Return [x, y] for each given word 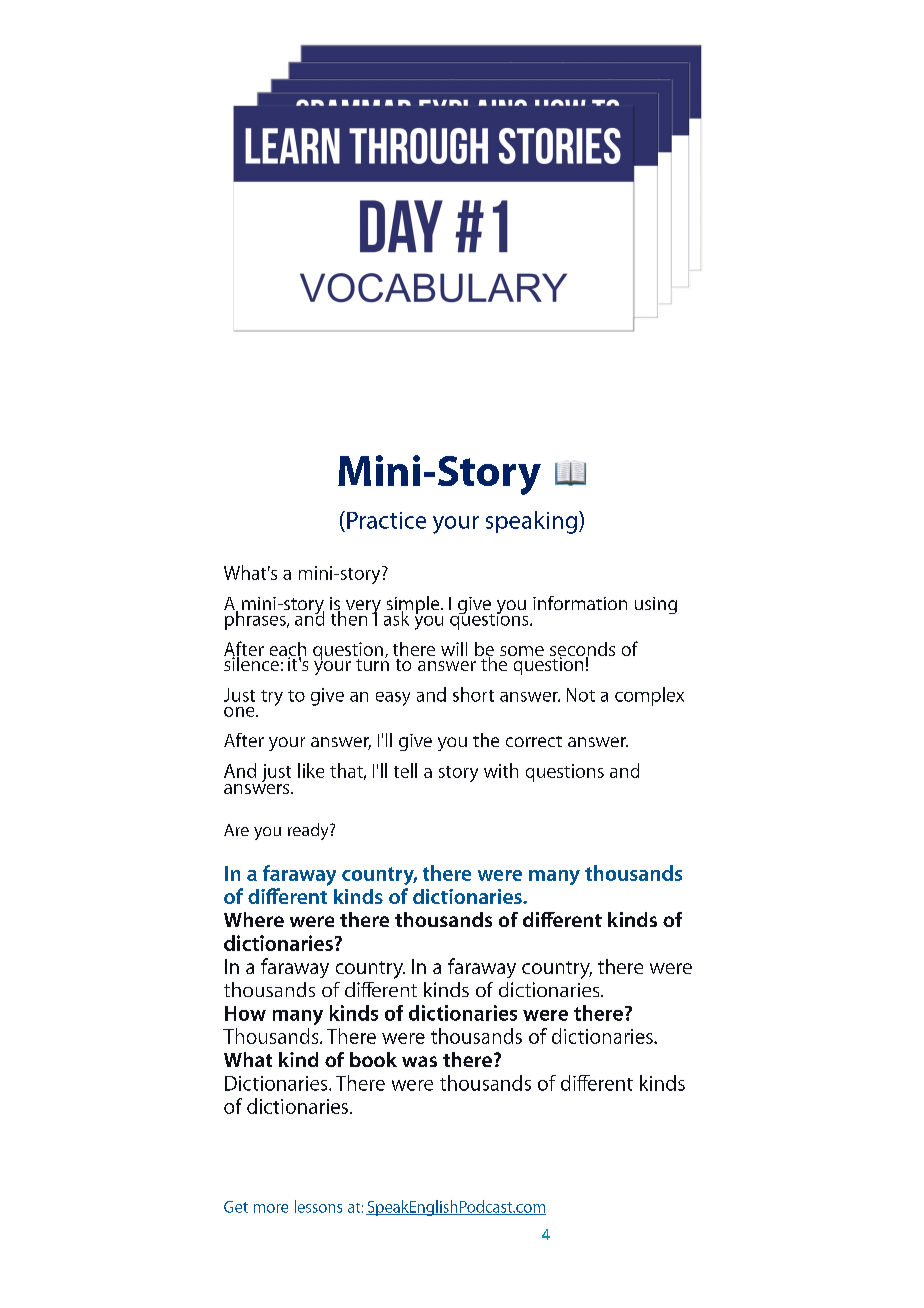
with [501, 770]
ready [309, 831]
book [373, 1059]
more [271, 1208]
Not [581, 695]
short [473, 694]
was [419, 1061]
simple [413, 606]
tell [405, 770]
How [245, 1013]
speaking [531, 522]
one [240, 712]
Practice [386, 520]
